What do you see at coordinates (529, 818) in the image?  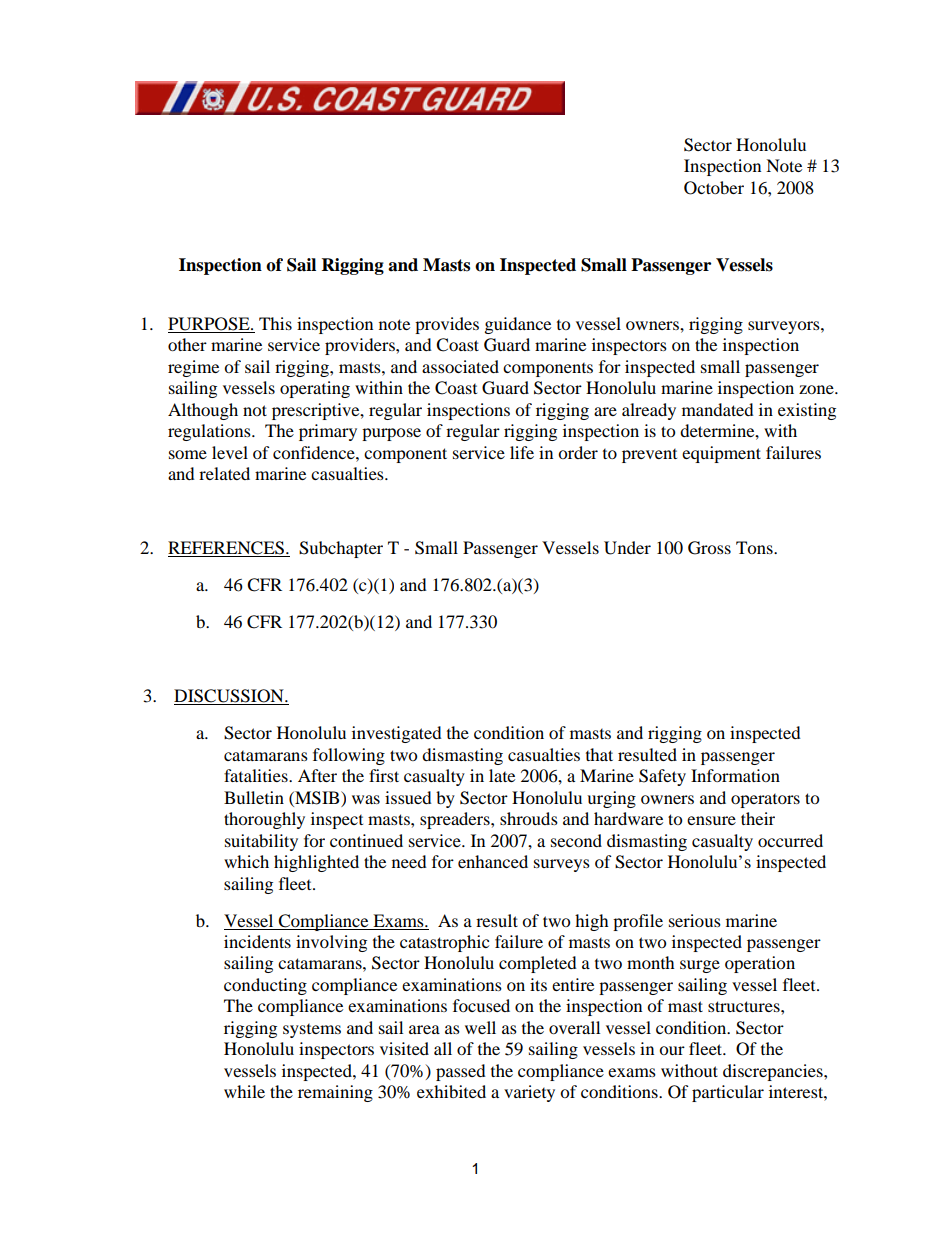 I see `shrouds` at bounding box center [529, 818].
